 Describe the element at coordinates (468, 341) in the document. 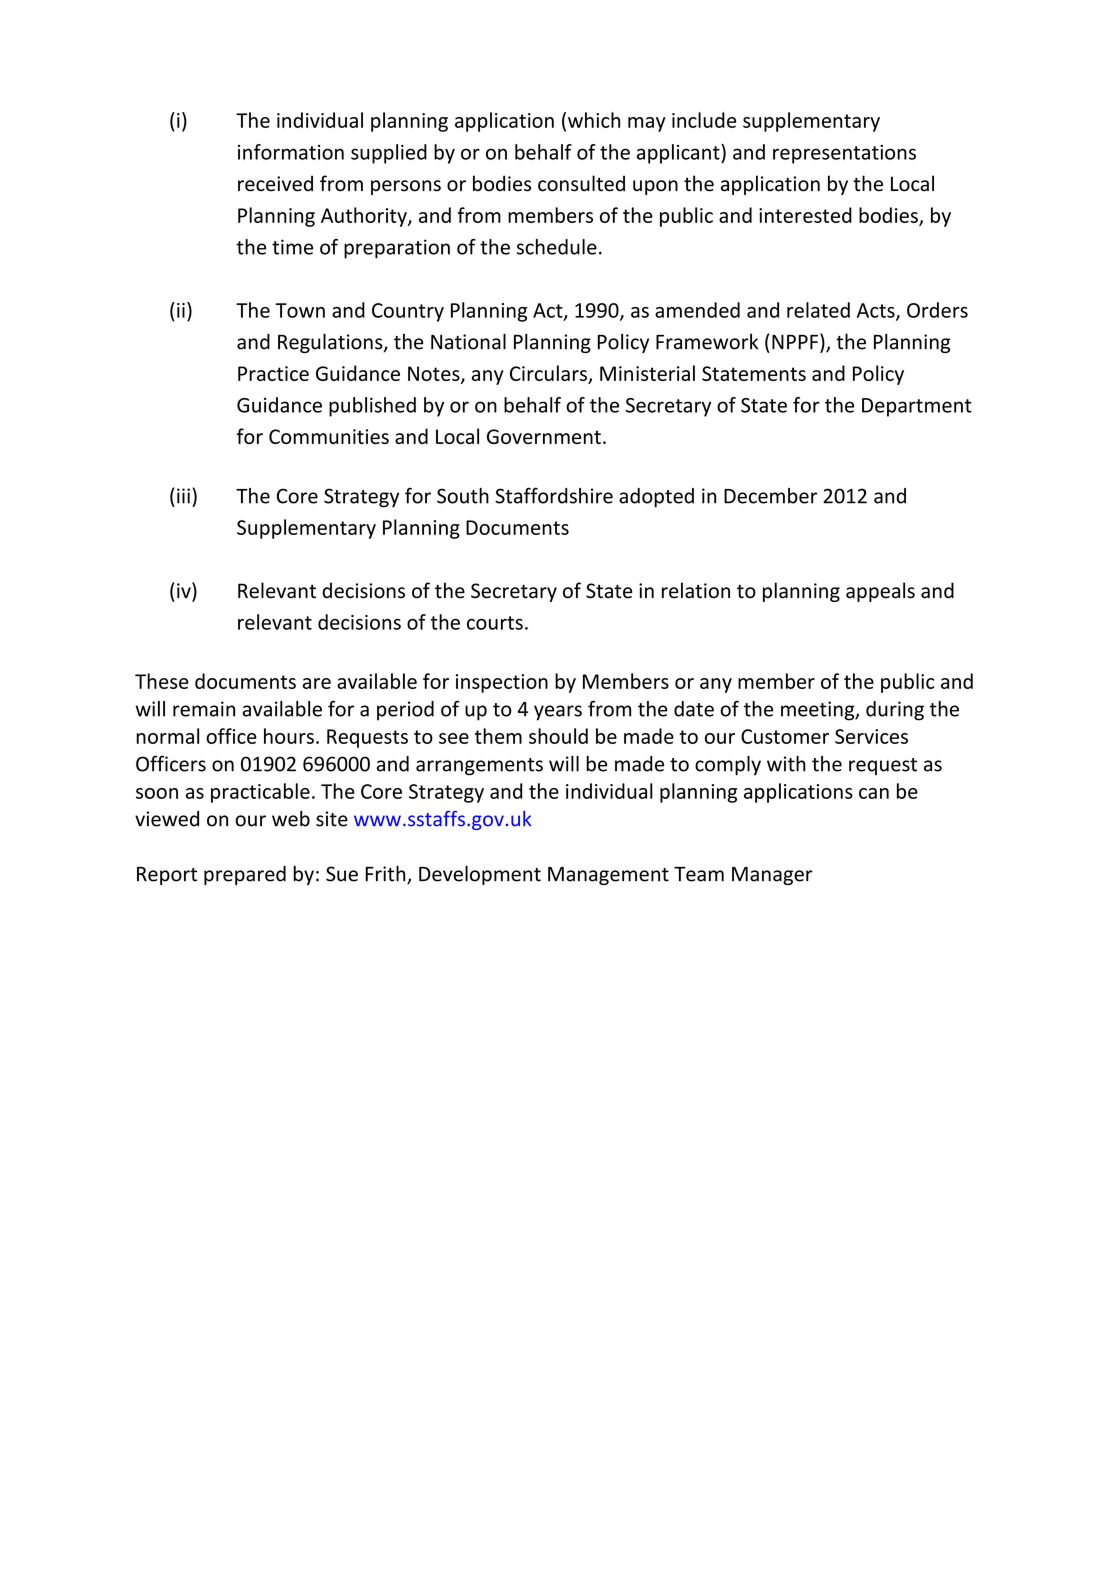

I see `National` at that location.
